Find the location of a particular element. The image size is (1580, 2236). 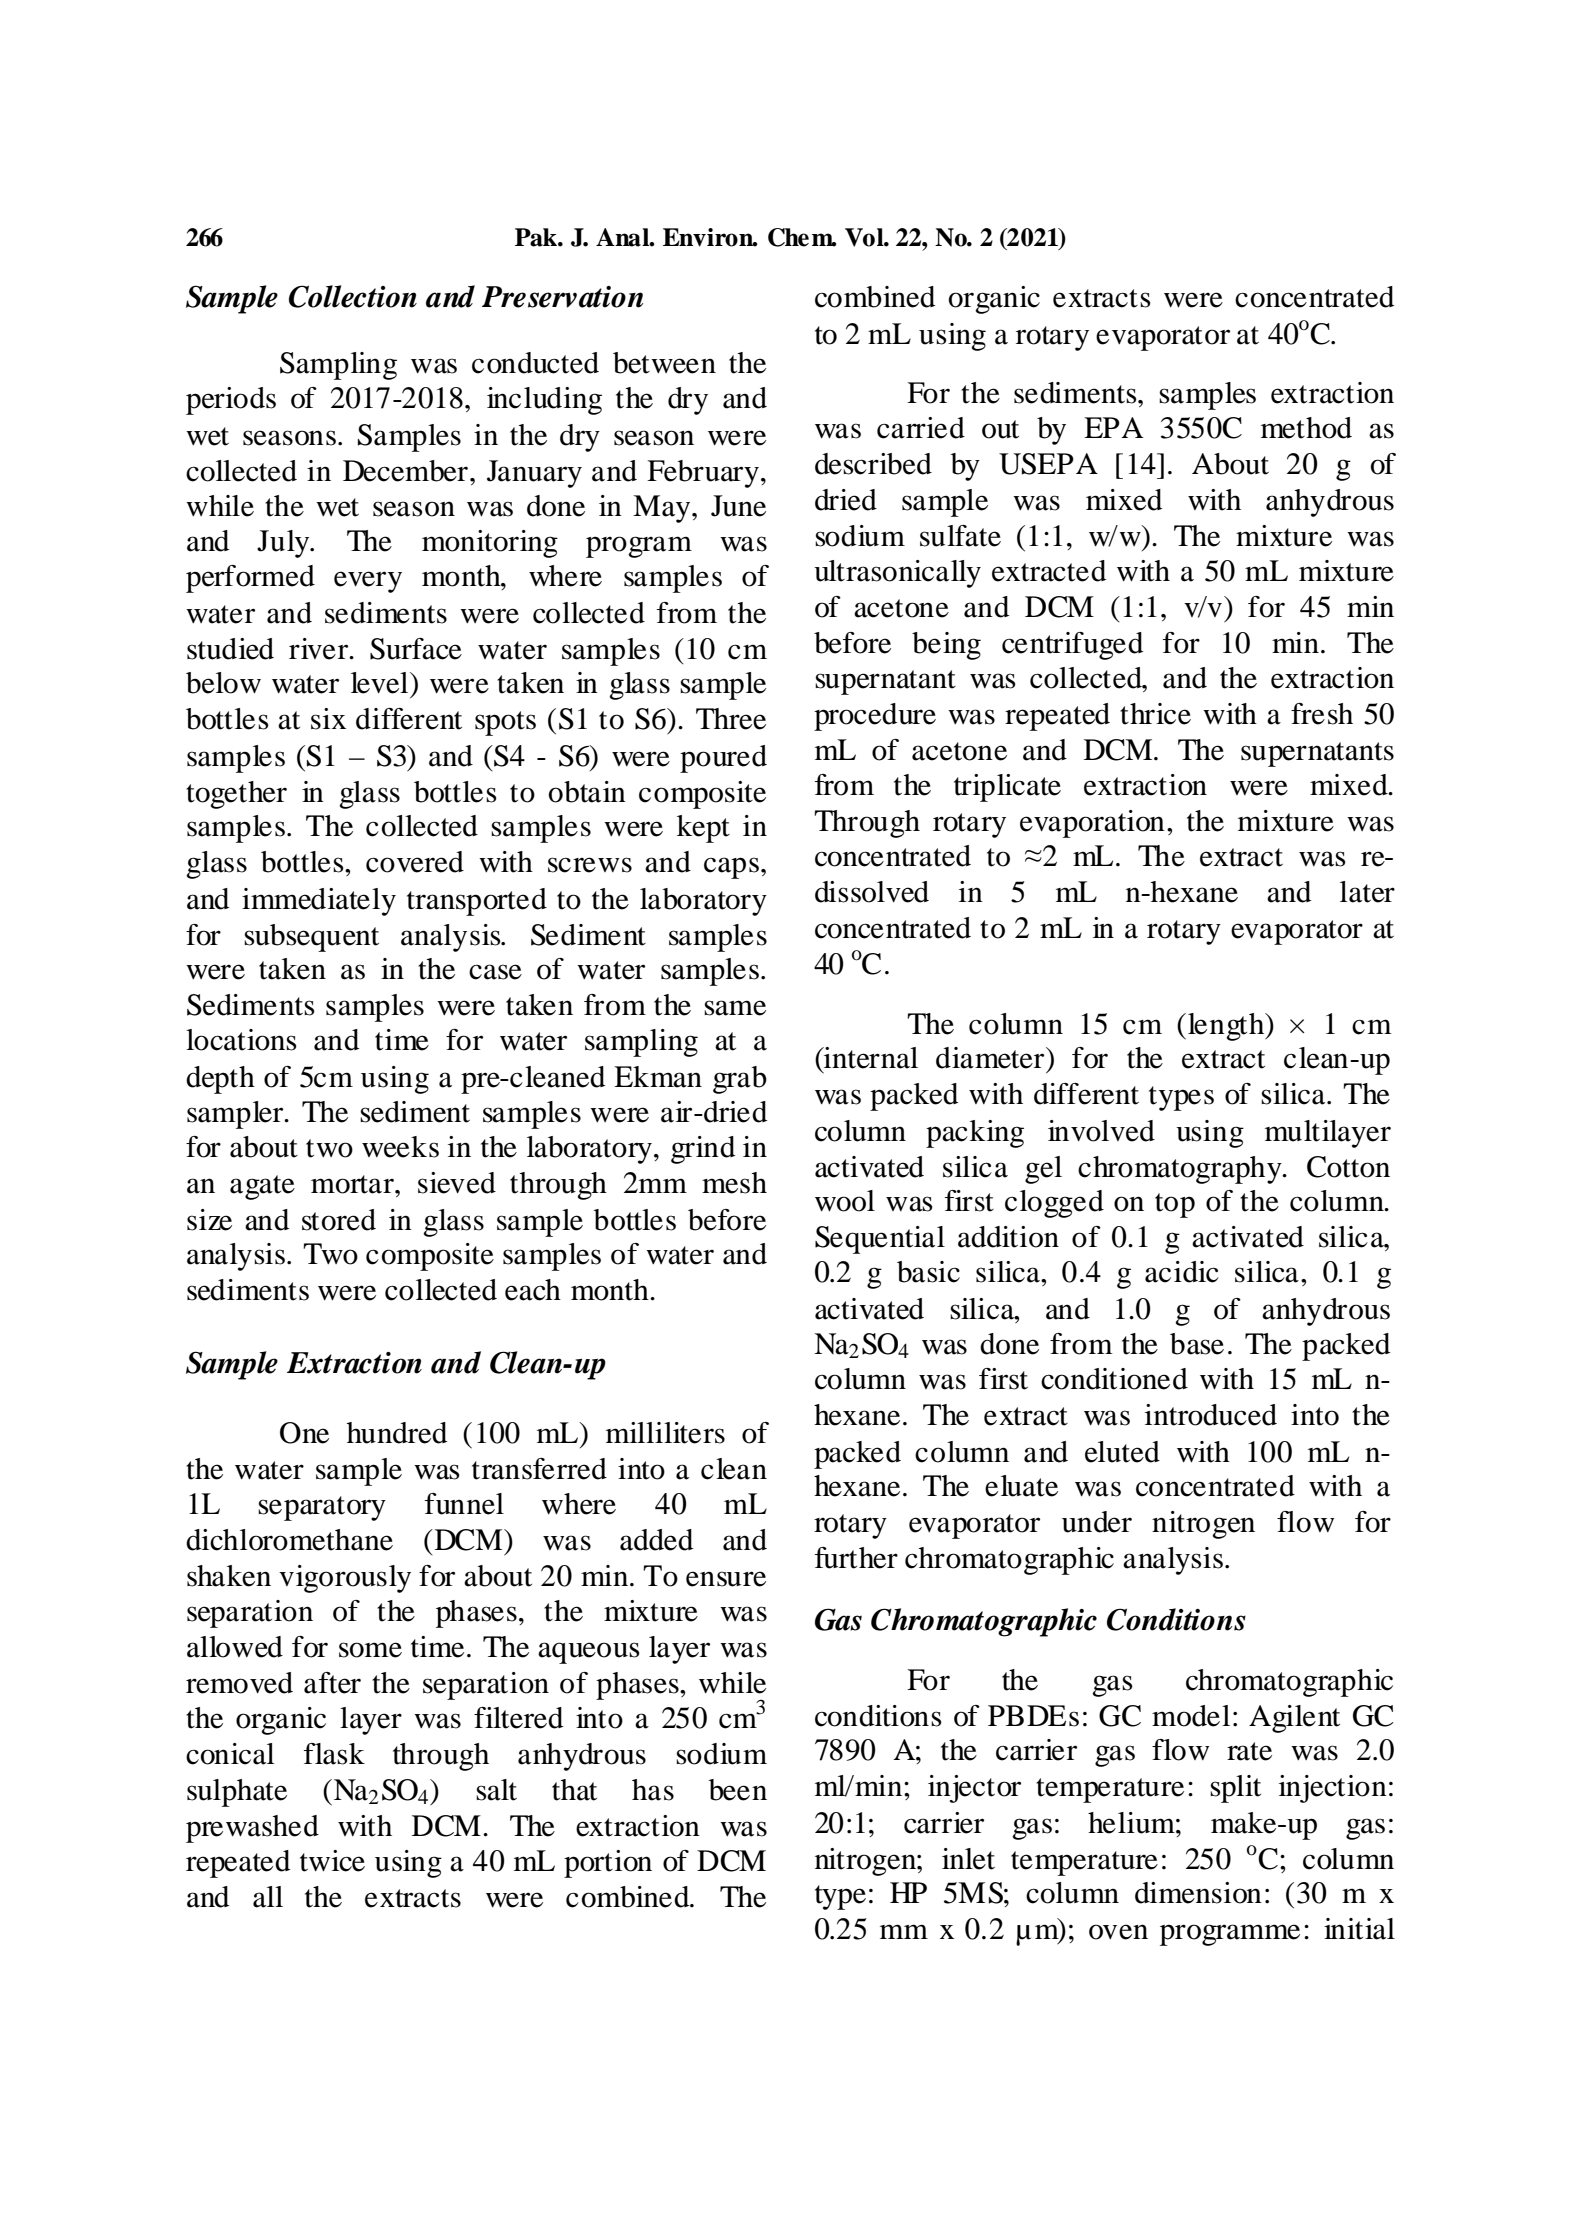

been is located at coordinates (738, 1790).
